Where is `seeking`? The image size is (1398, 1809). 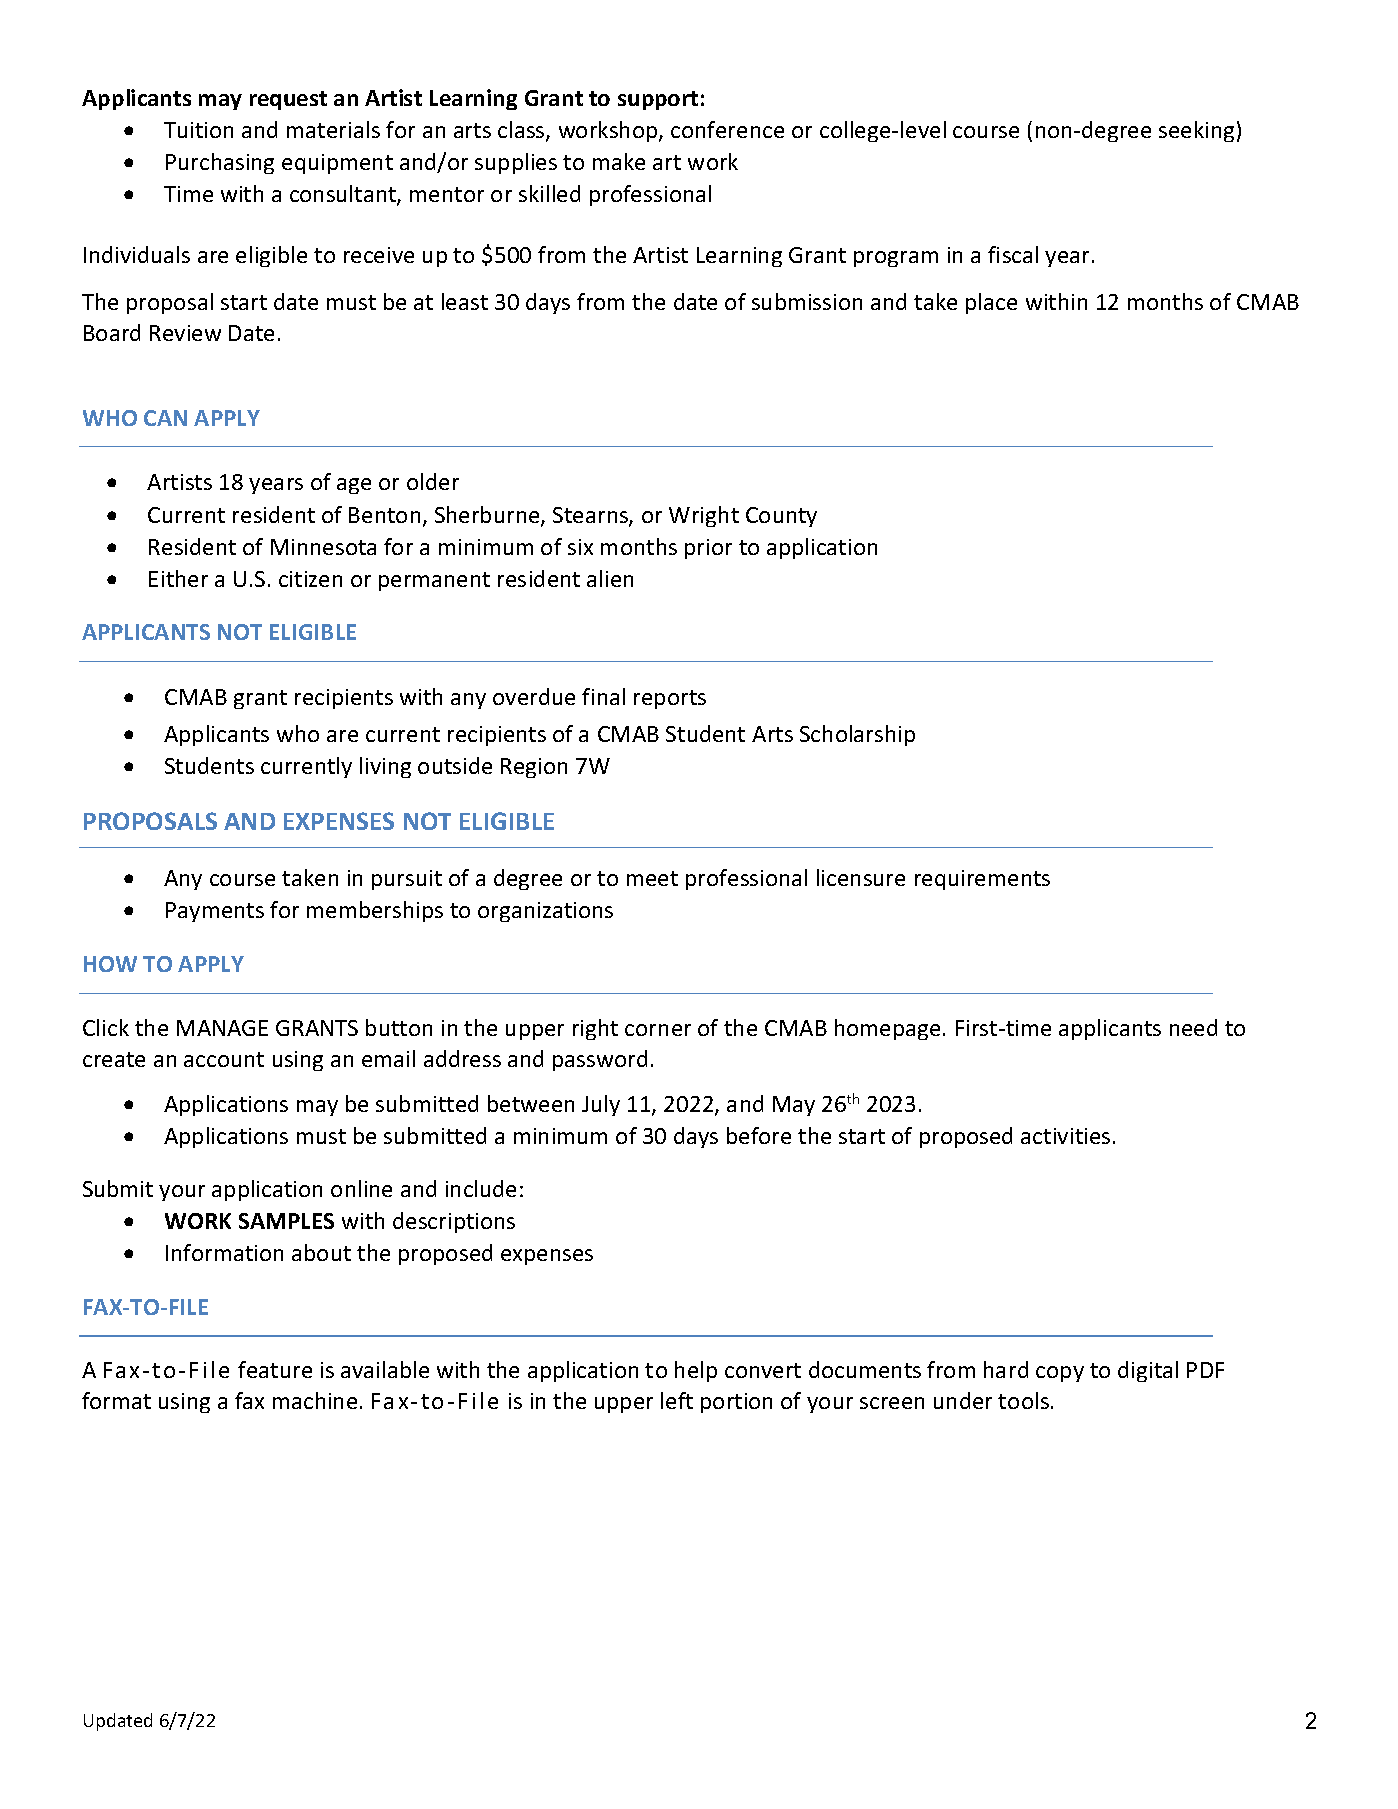 seeking is located at coordinates (1196, 131).
